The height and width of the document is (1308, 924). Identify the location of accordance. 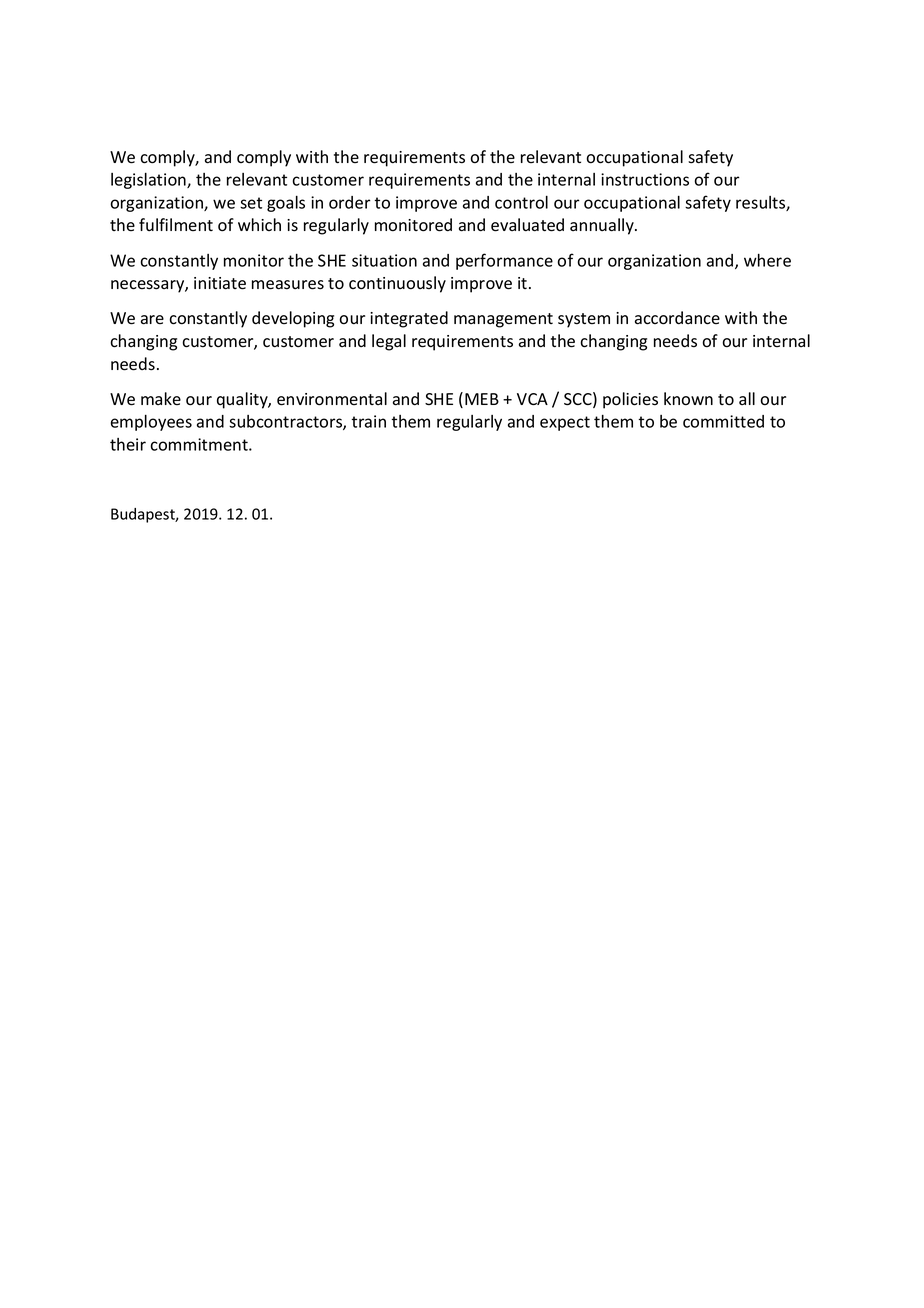
(677, 318).
